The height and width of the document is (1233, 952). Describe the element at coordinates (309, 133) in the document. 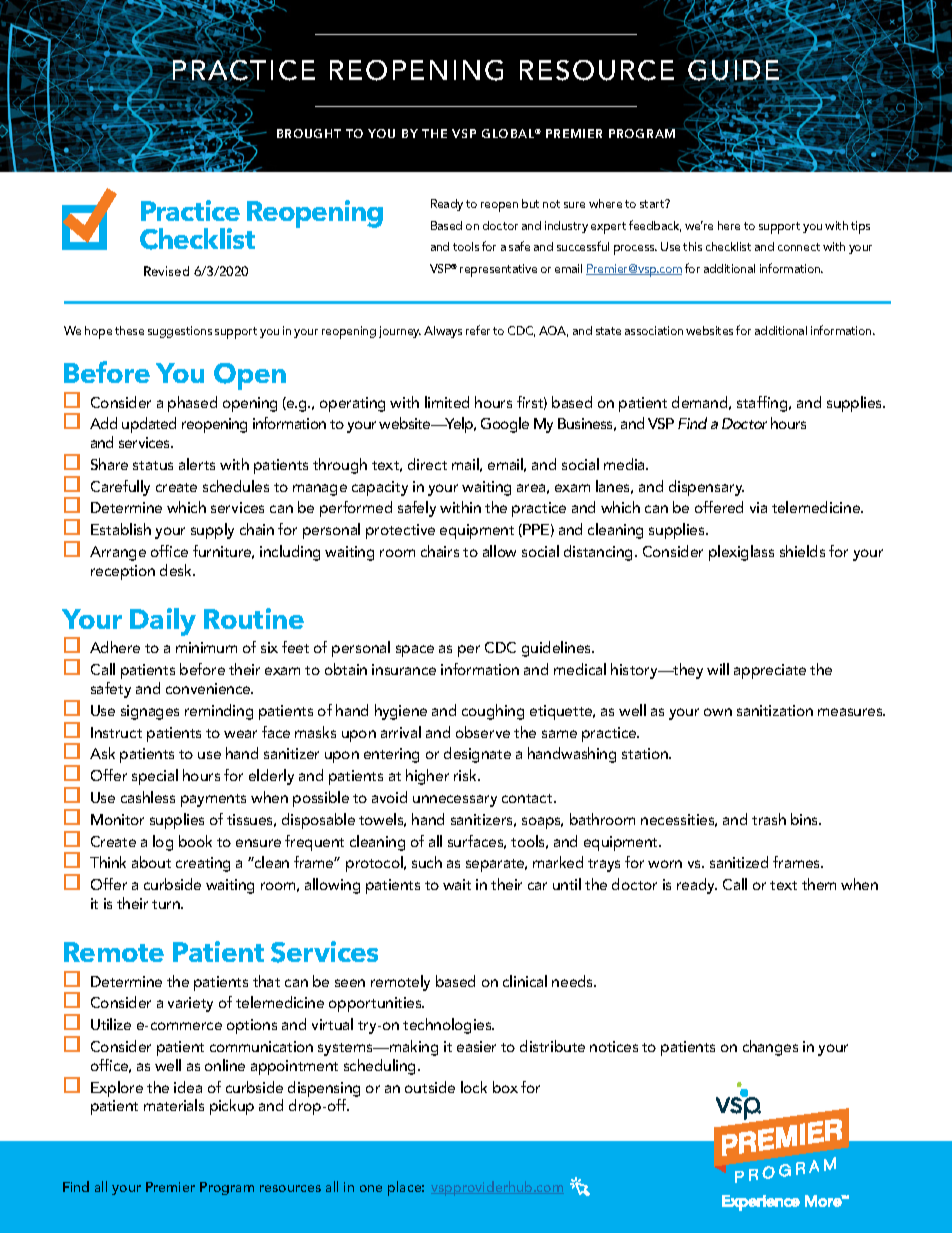

I see `BROUGHT` at that location.
